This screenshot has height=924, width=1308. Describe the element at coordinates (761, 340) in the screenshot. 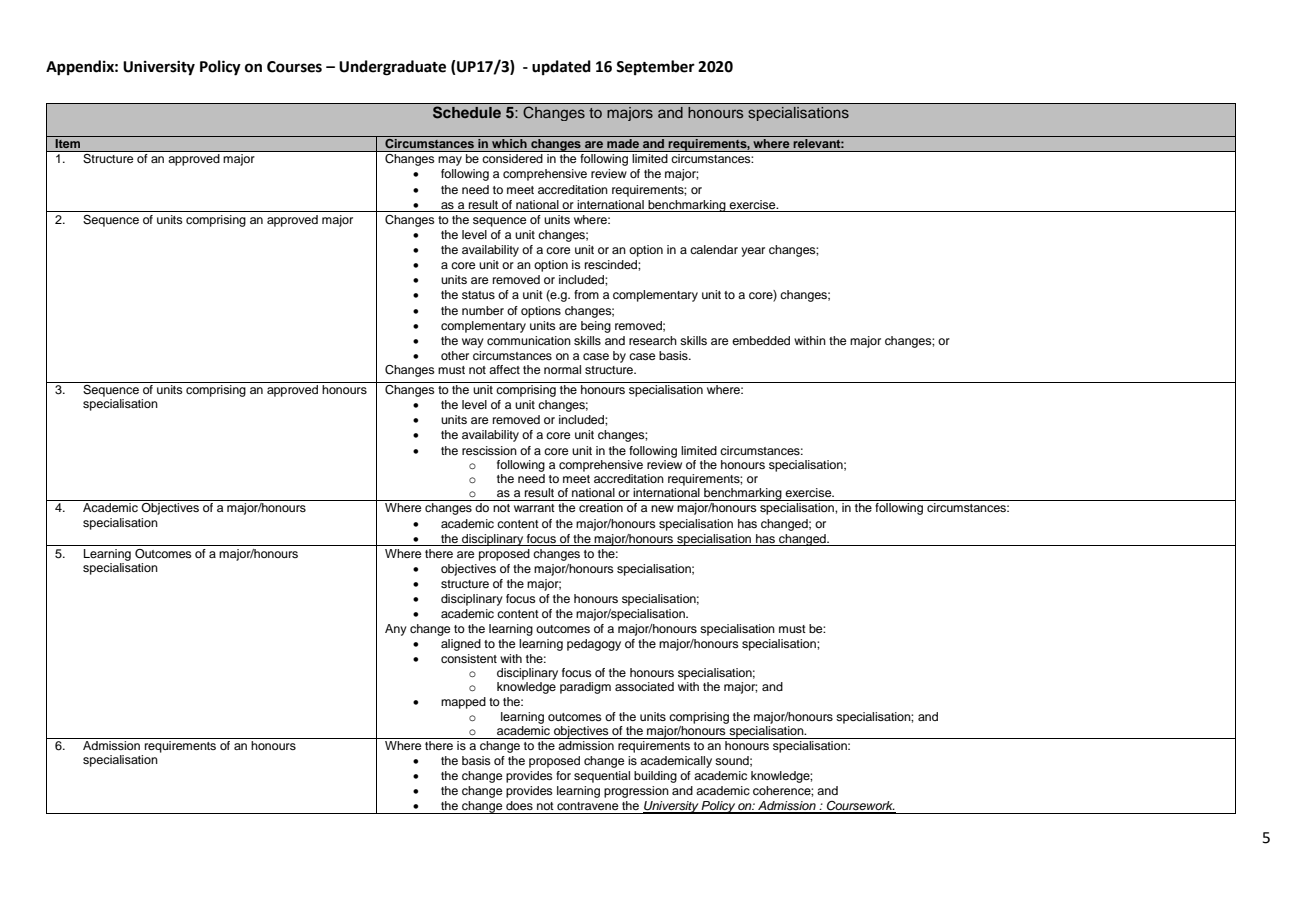

I see `embedded` at that location.
